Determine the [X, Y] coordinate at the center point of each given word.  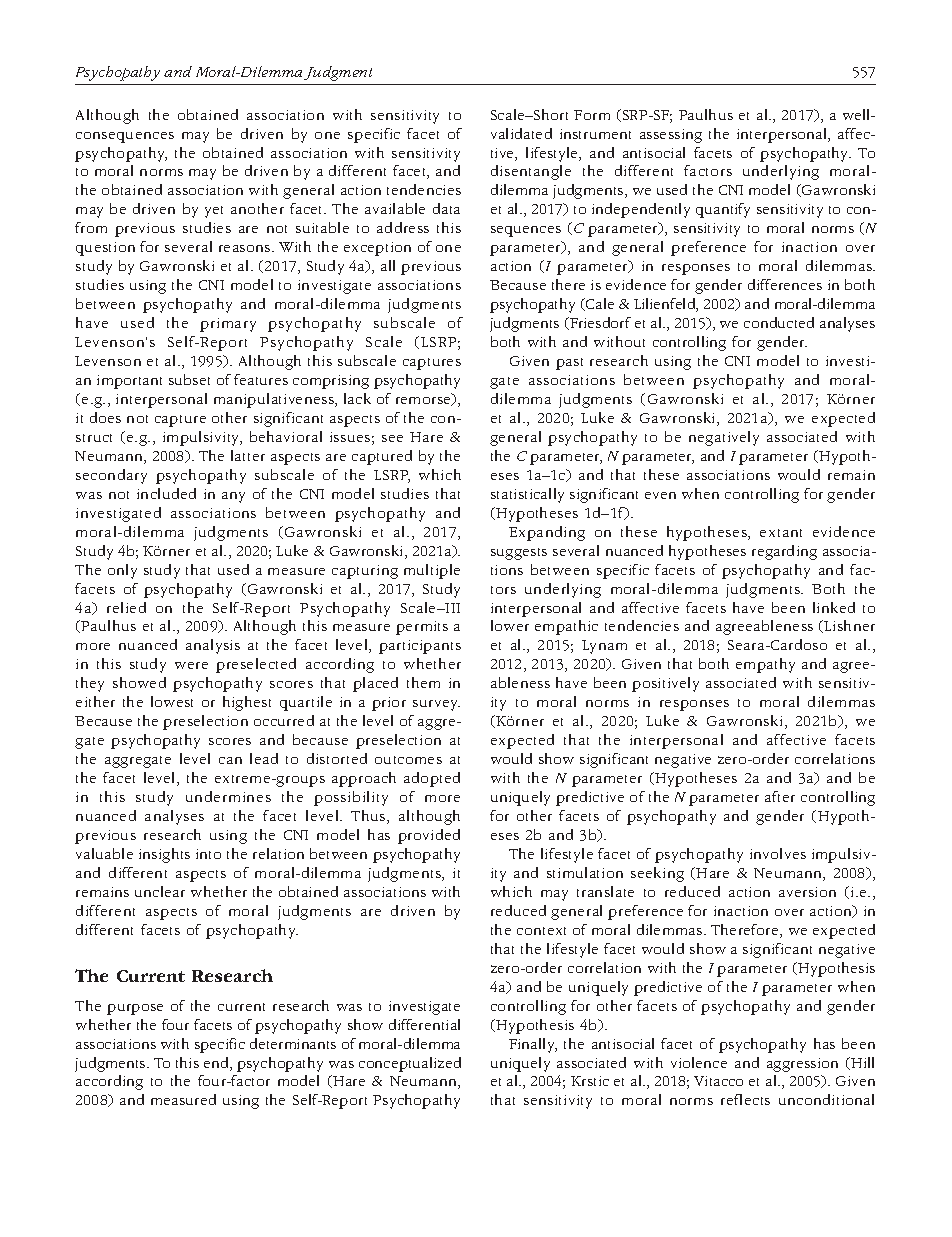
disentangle [531, 172]
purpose [135, 1009]
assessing [671, 136]
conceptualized [410, 1064]
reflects [745, 1099]
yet [214, 212]
